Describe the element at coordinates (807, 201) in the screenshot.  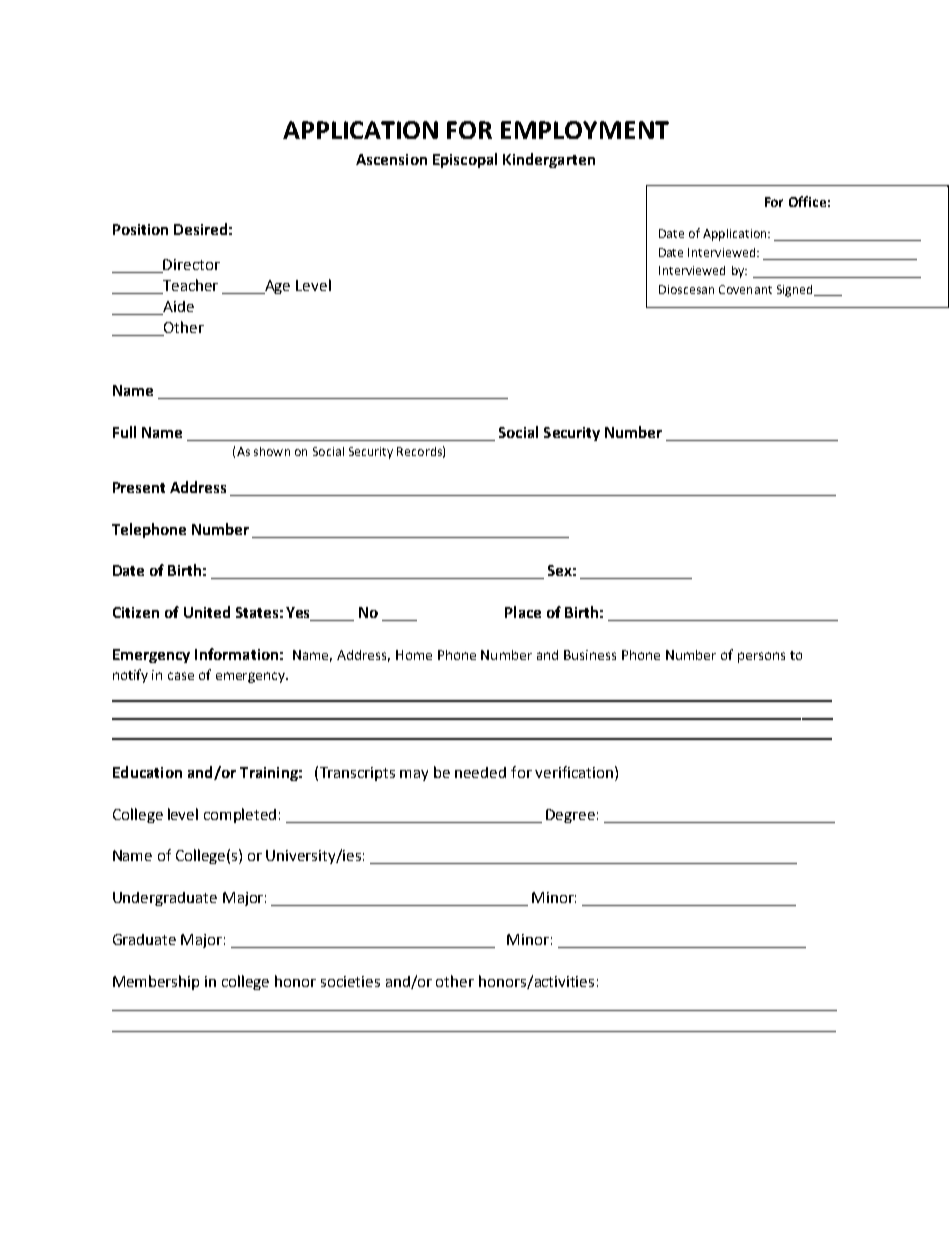
I see `Office` at that location.
